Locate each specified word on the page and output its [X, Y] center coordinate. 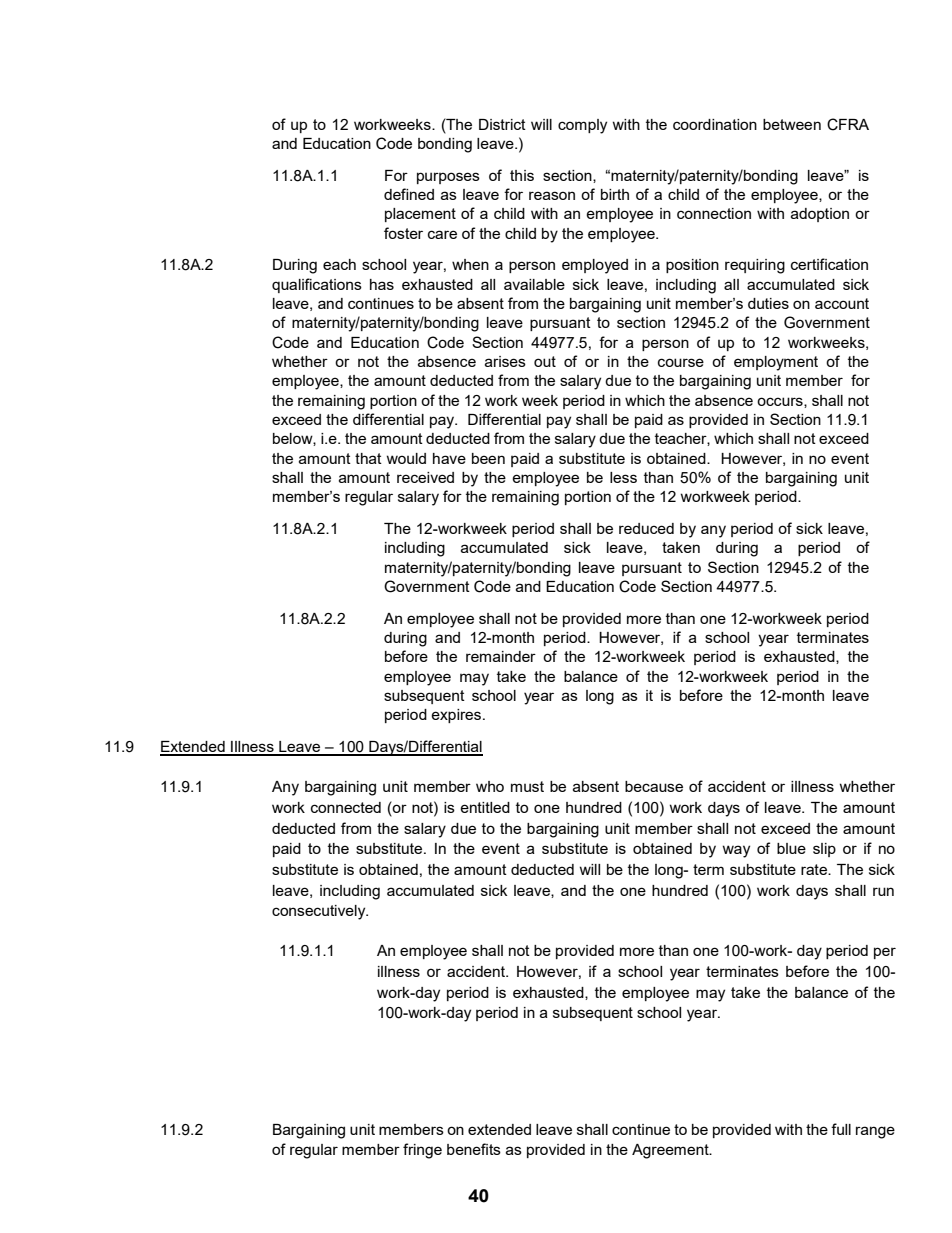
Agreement [671, 1151]
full [841, 1129]
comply [582, 126]
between [792, 124]
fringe [422, 1151]
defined [409, 194]
